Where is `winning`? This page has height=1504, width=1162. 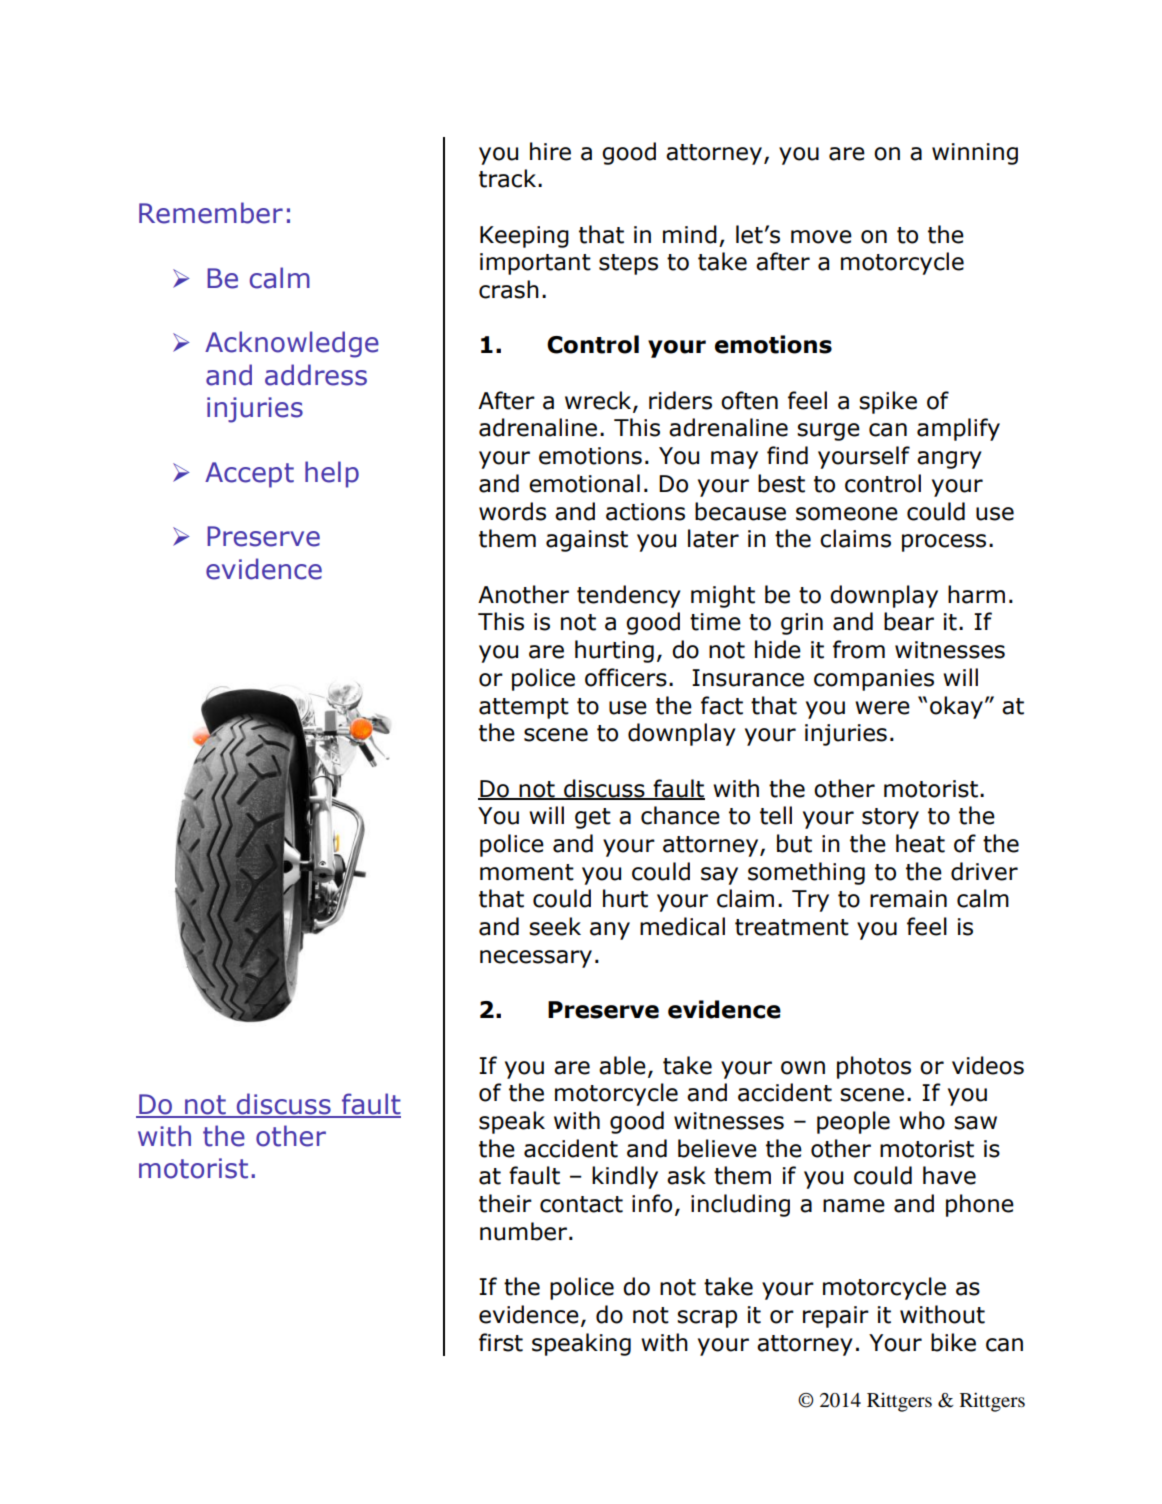
winning is located at coordinates (975, 154).
